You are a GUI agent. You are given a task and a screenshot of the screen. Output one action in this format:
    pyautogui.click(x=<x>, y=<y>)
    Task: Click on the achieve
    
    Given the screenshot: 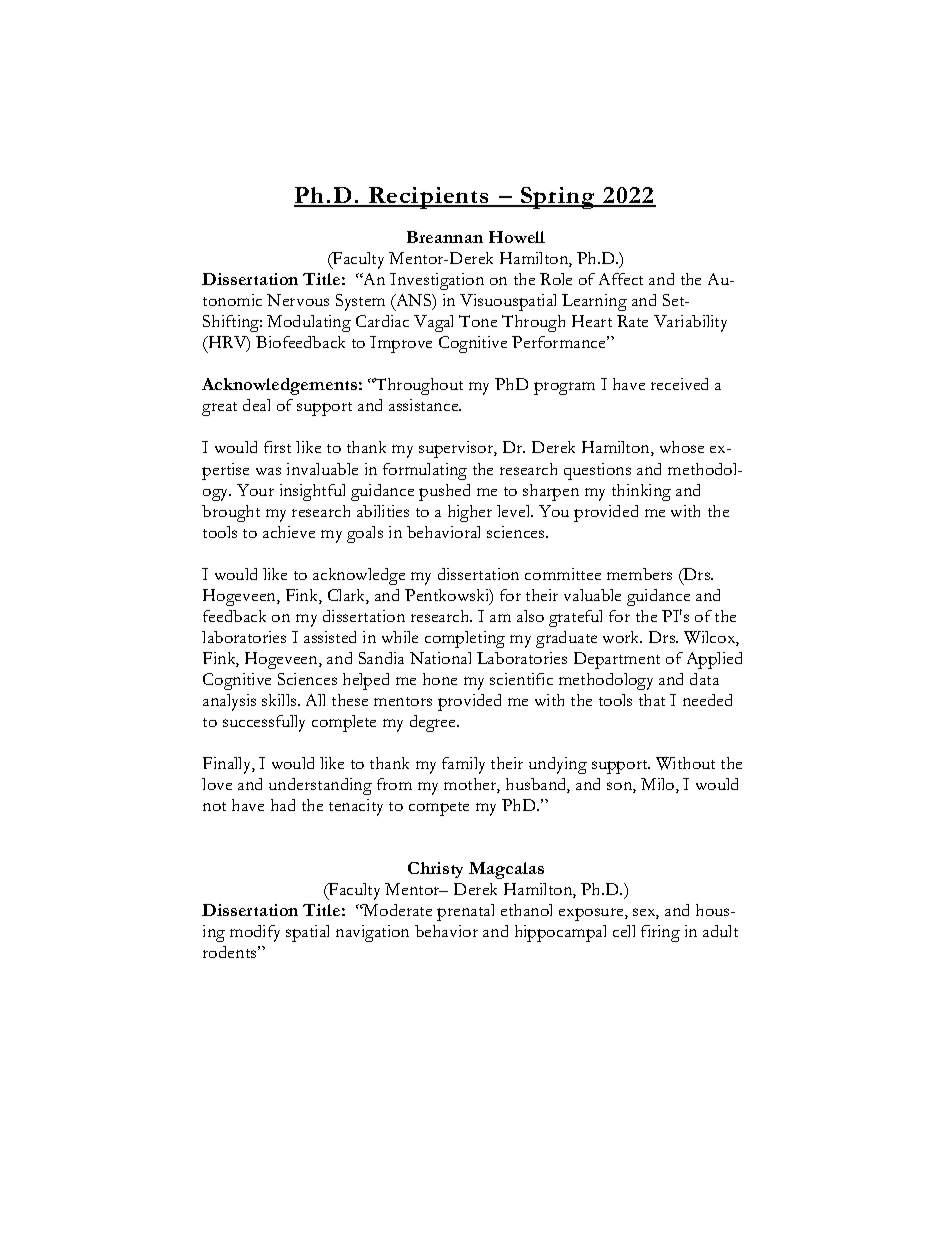 What is the action you would take?
    pyautogui.click(x=289, y=532)
